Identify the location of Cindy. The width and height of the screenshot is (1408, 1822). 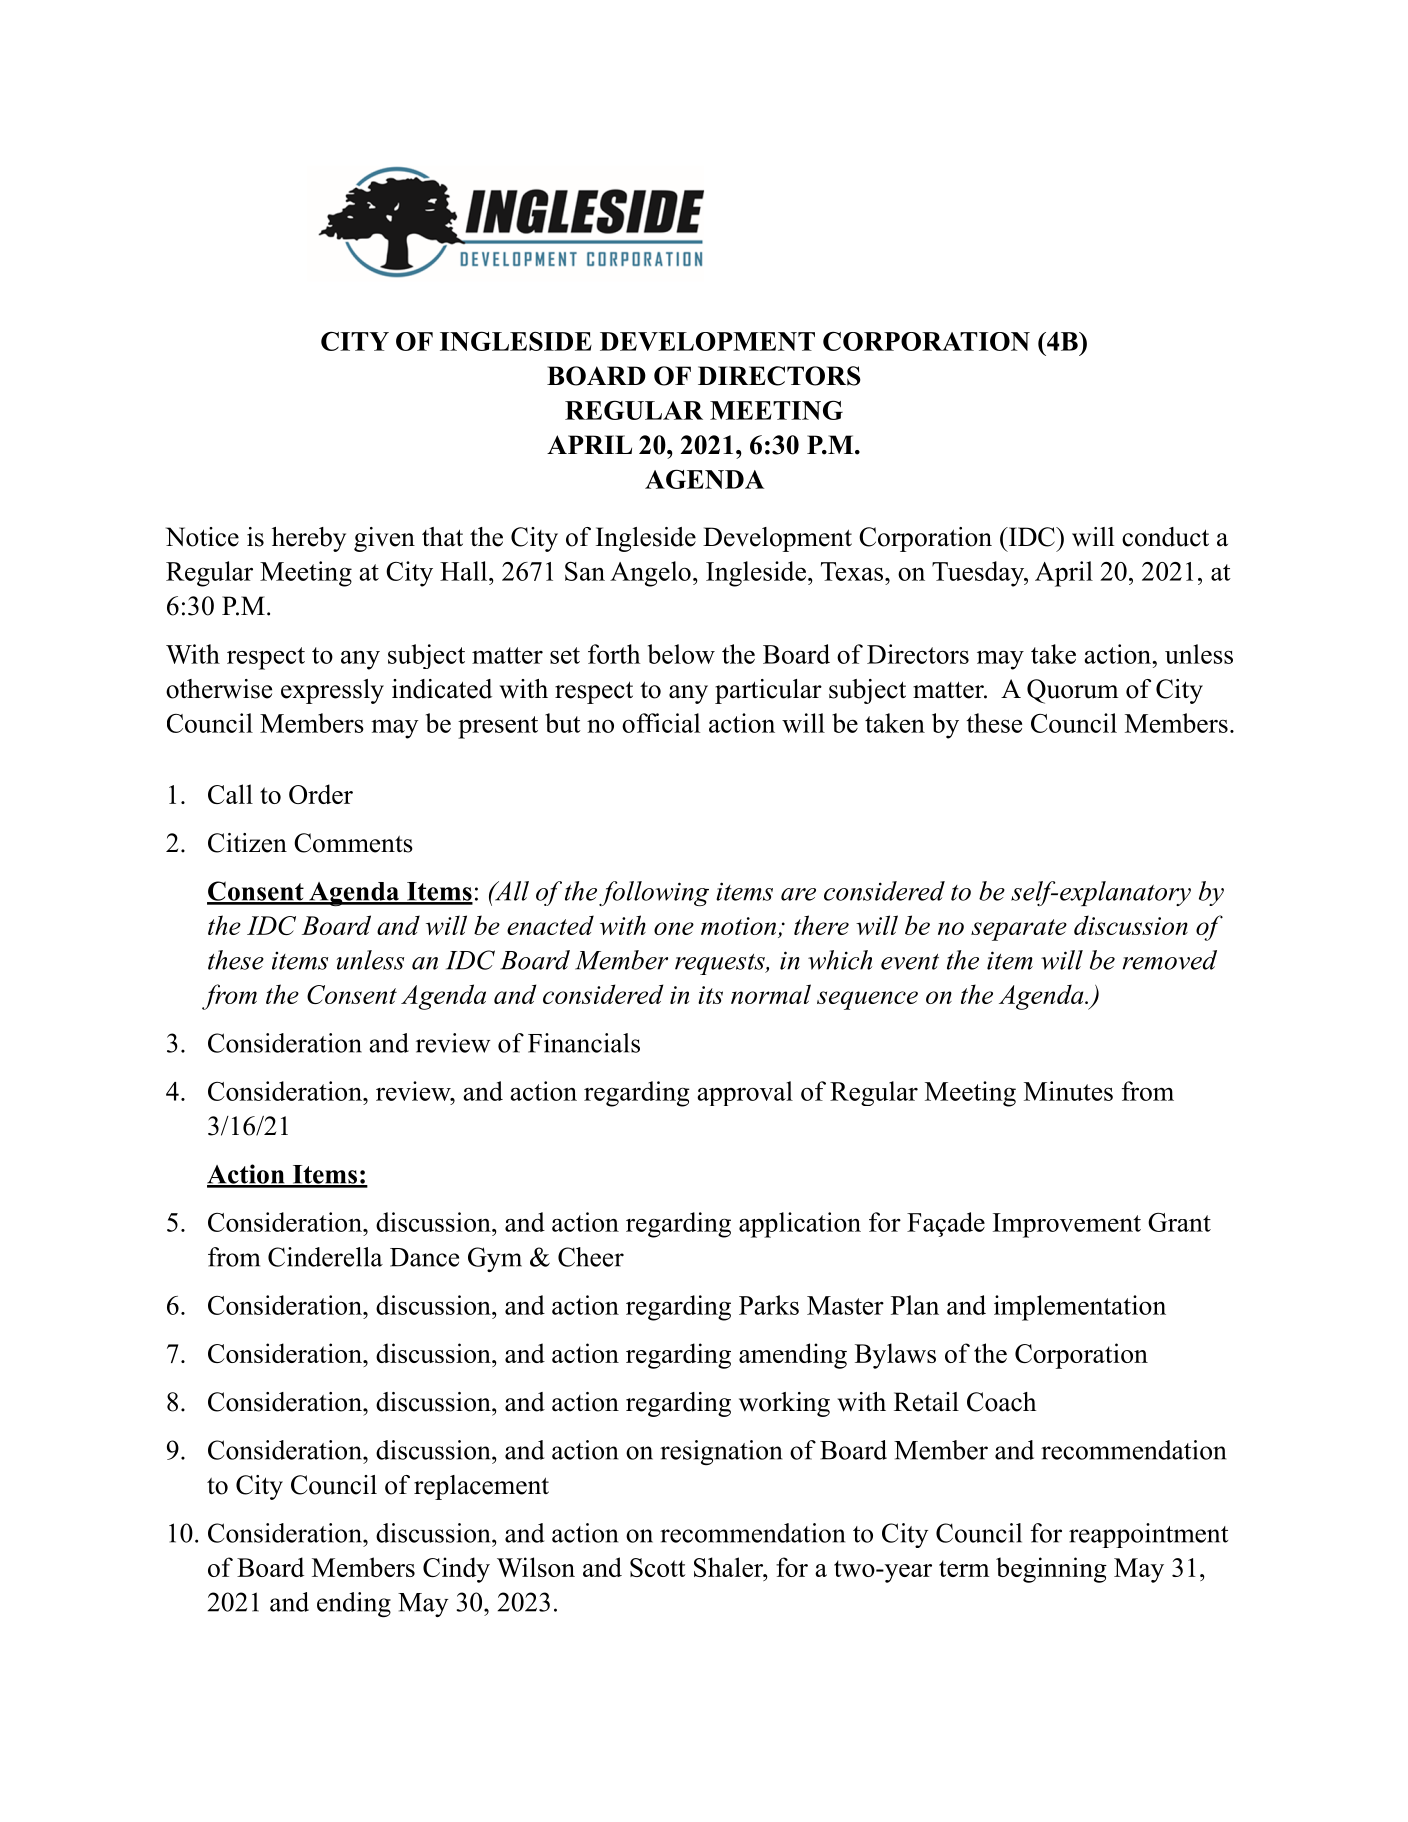
(456, 1570).
